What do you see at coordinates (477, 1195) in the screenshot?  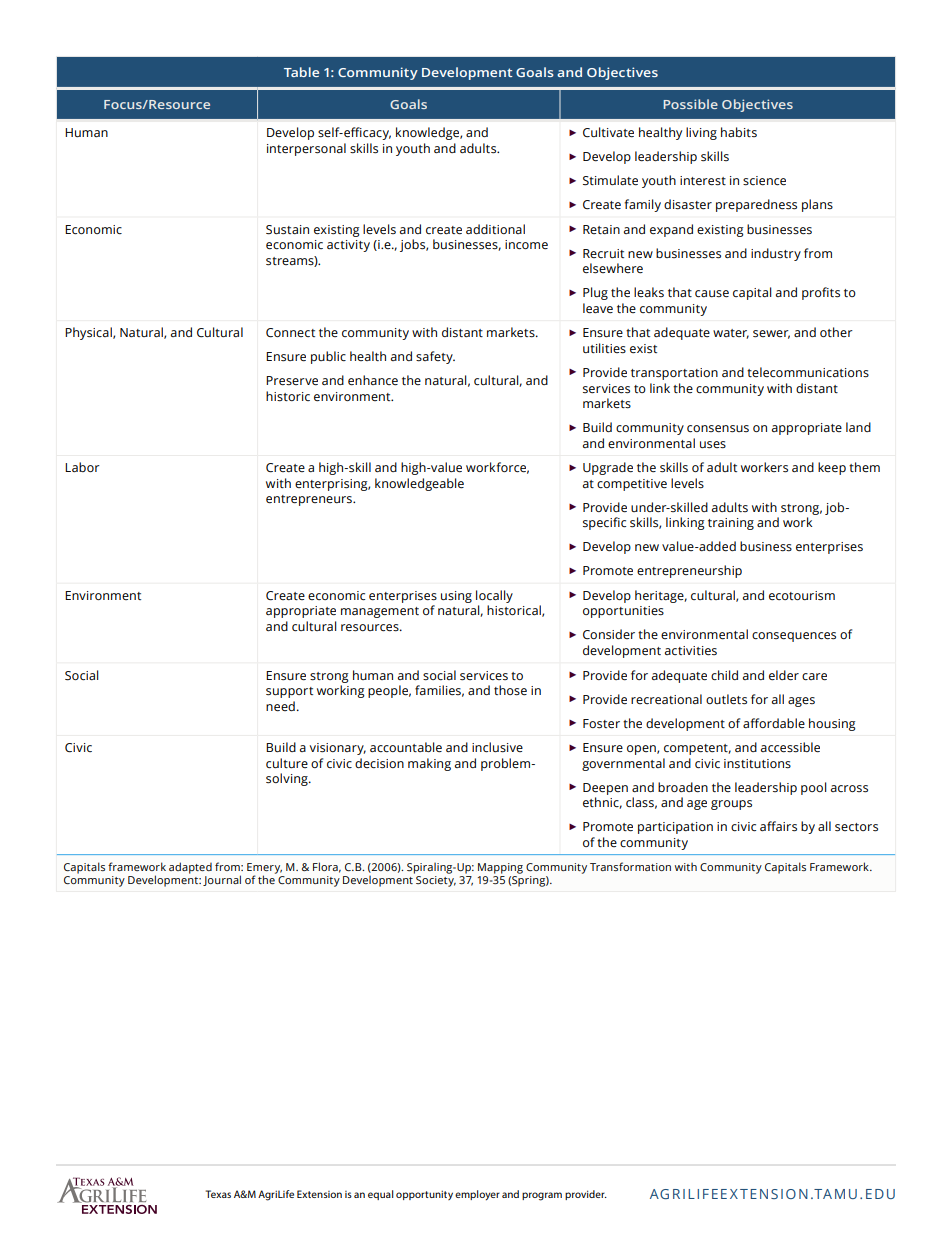 I see `employer` at bounding box center [477, 1195].
